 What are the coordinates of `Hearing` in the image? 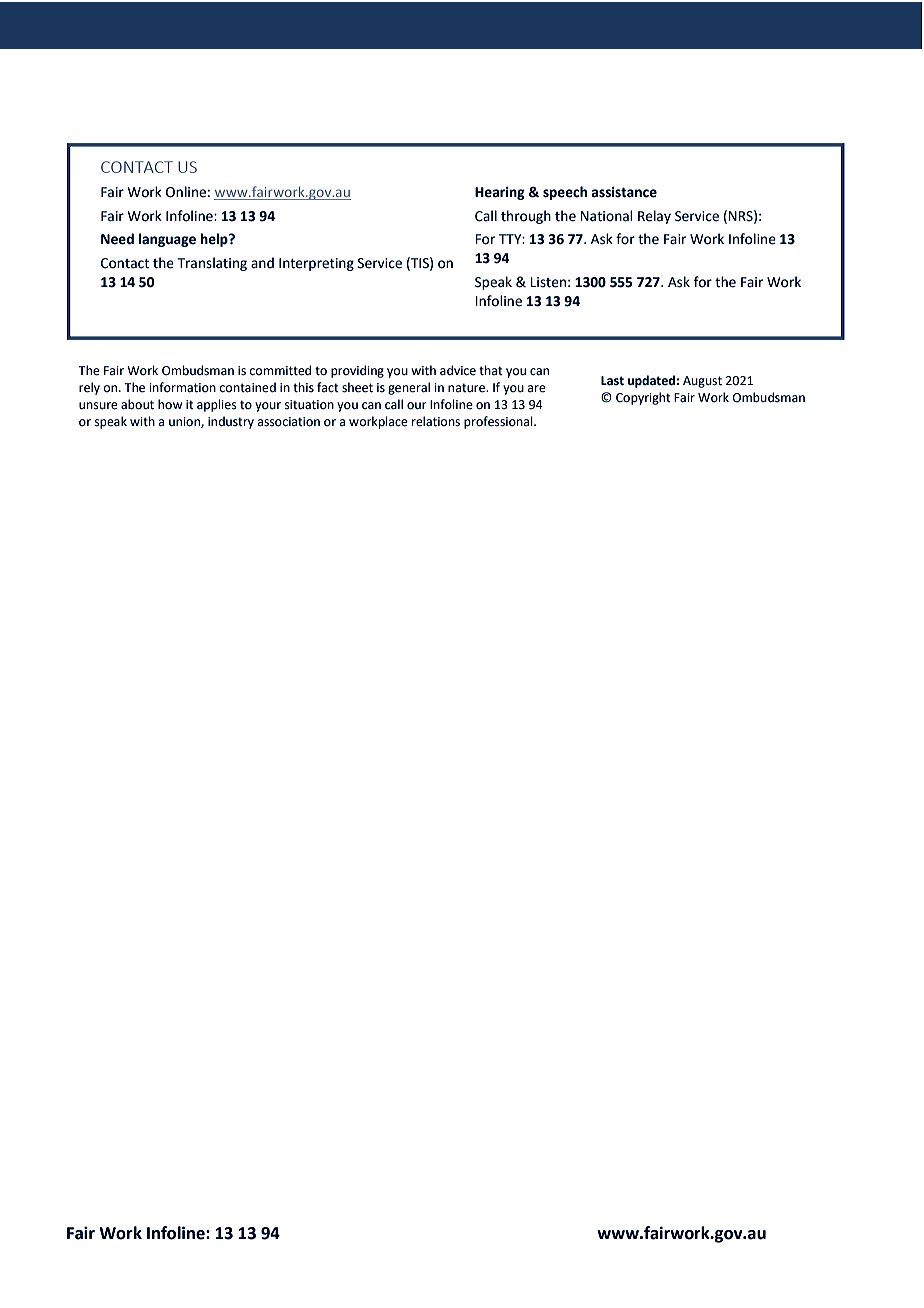 It's located at (500, 193).
